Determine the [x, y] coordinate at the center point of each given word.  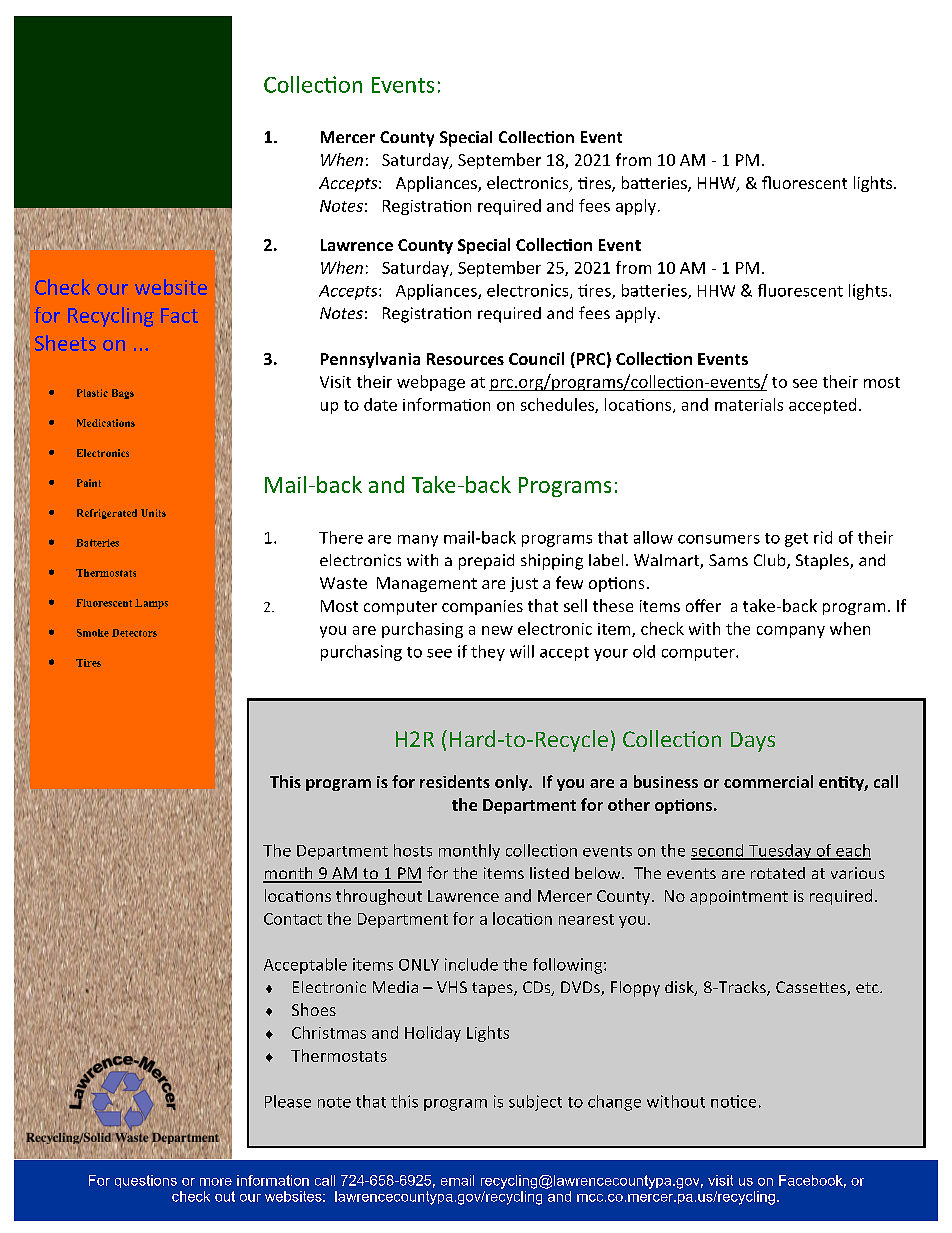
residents [455, 781]
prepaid [486, 562]
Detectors [134, 633]
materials [749, 404]
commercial [768, 781]
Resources [465, 359]
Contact [293, 919]
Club [771, 561]
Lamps [151, 604]
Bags [123, 394]
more [216, 1182]
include [471, 964]
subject [535, 1103]
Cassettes [812, 988]
